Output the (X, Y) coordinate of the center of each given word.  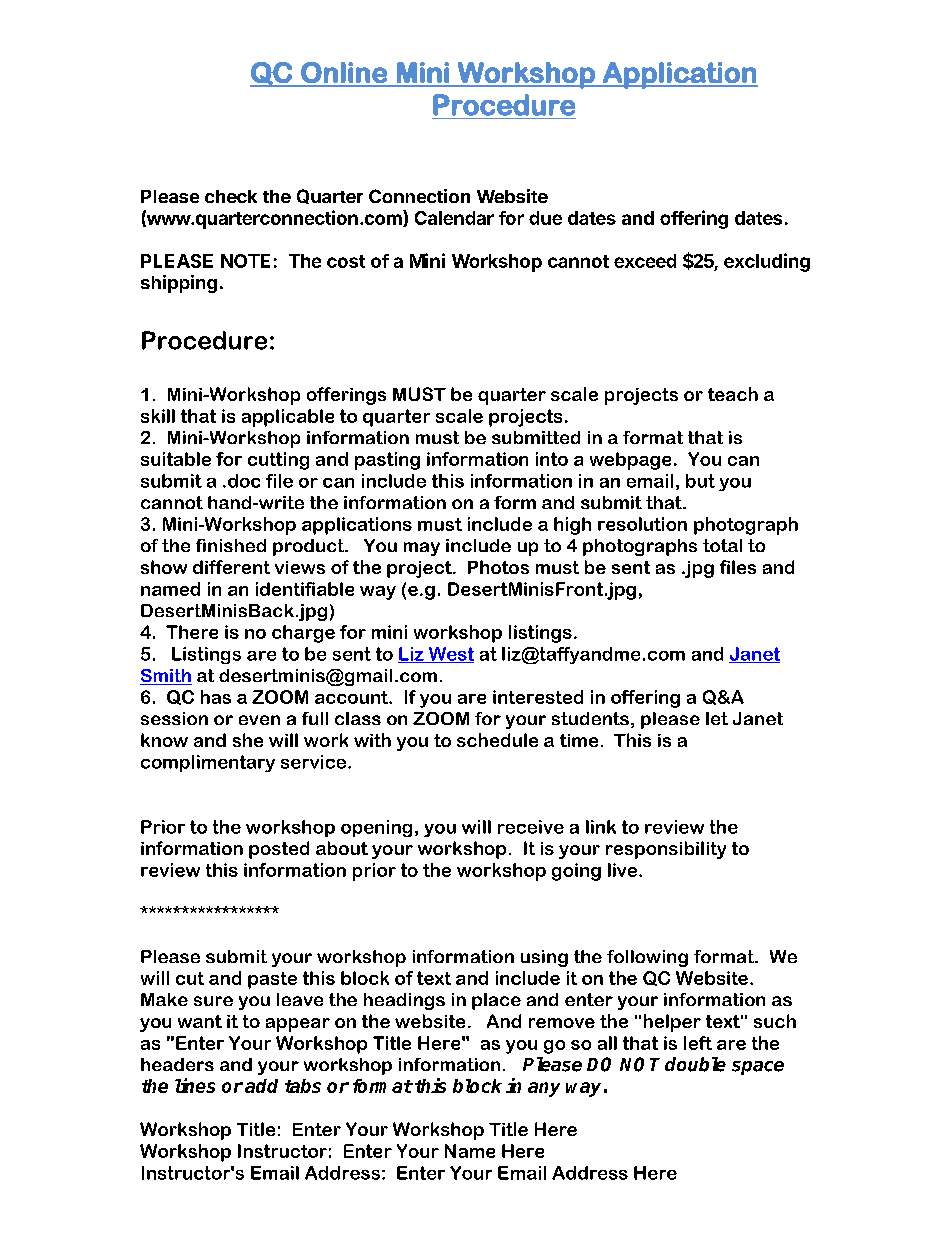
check (231, 196)
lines (195, 1085)
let (717, 718)
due (545, 218)
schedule (497, 740)
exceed (645, 261)
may (422, 549)
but (700, 481)
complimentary (208, 763)
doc (244, 481)
